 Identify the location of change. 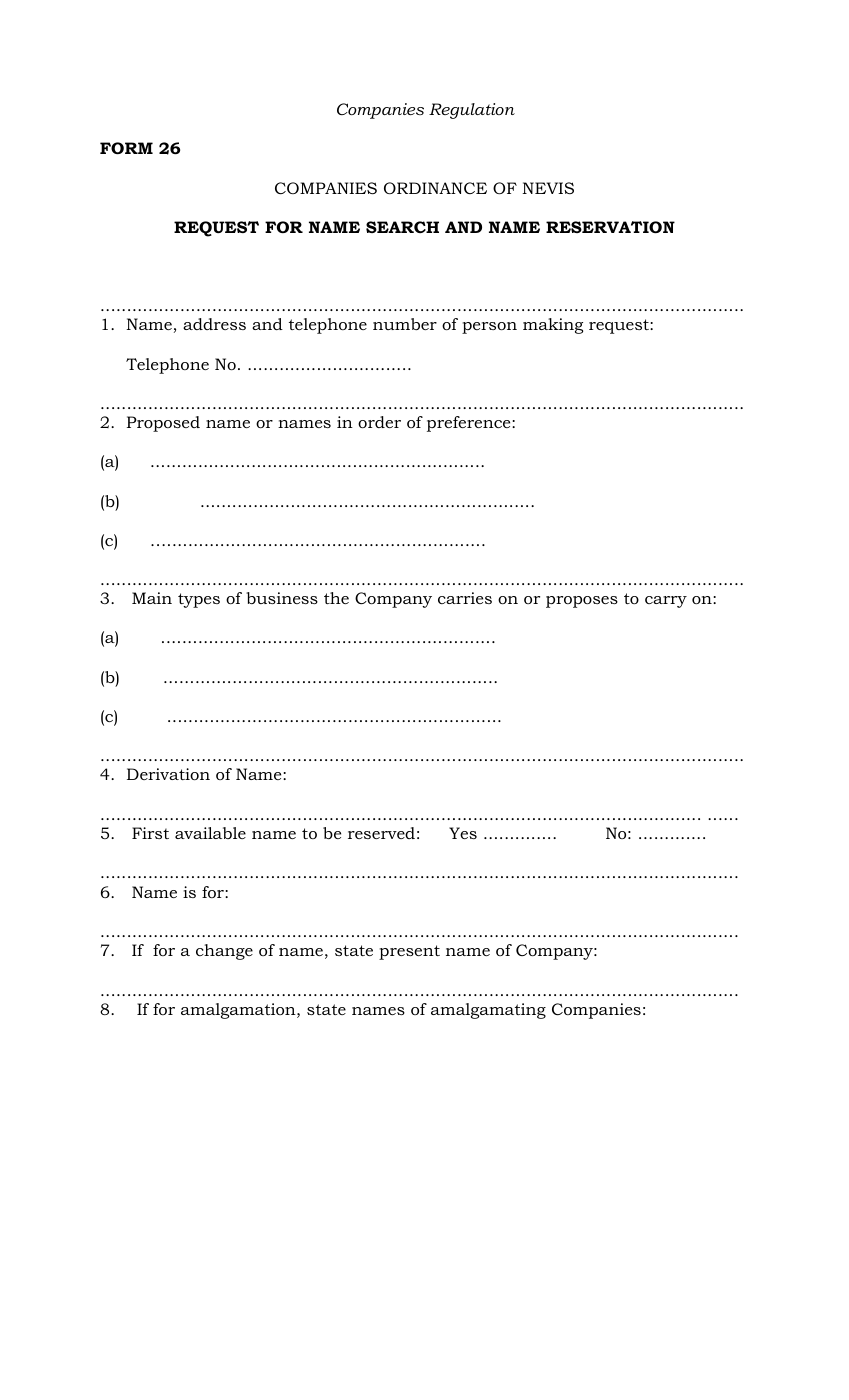
(224, 952).
